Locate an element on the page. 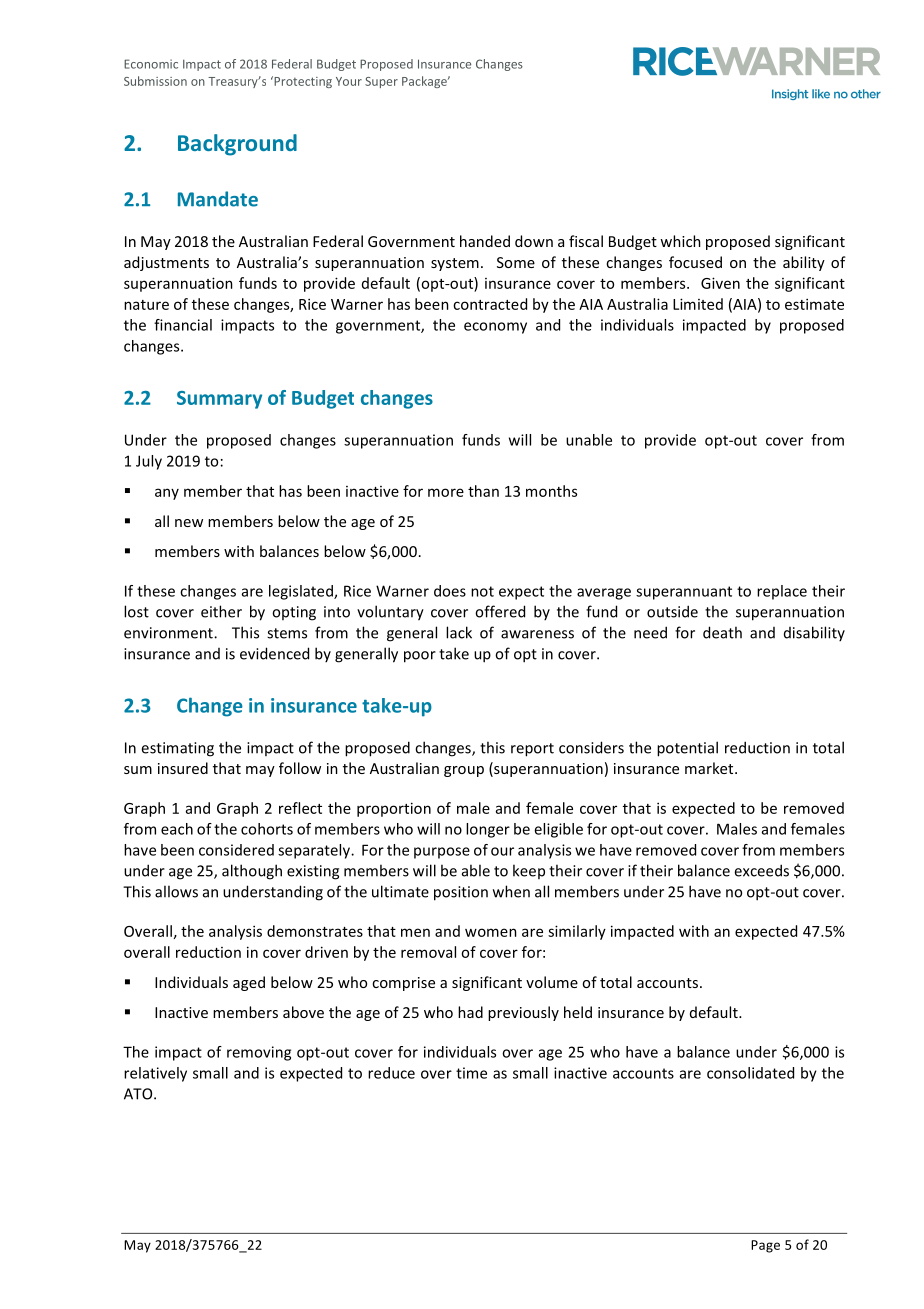  lack is located at coordinates (459, 632).
